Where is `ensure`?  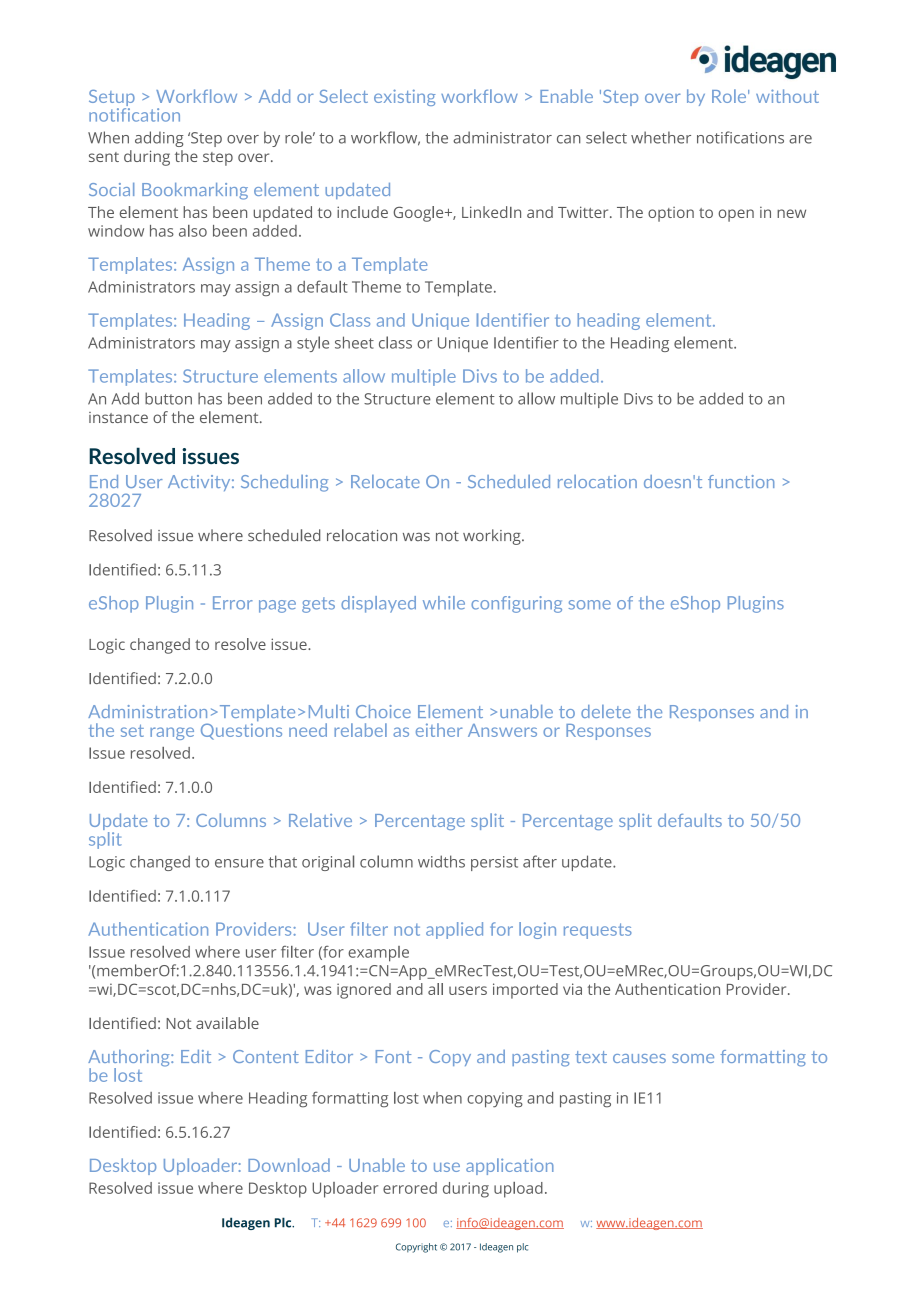
ensure is located at coordinates (239, 863).
